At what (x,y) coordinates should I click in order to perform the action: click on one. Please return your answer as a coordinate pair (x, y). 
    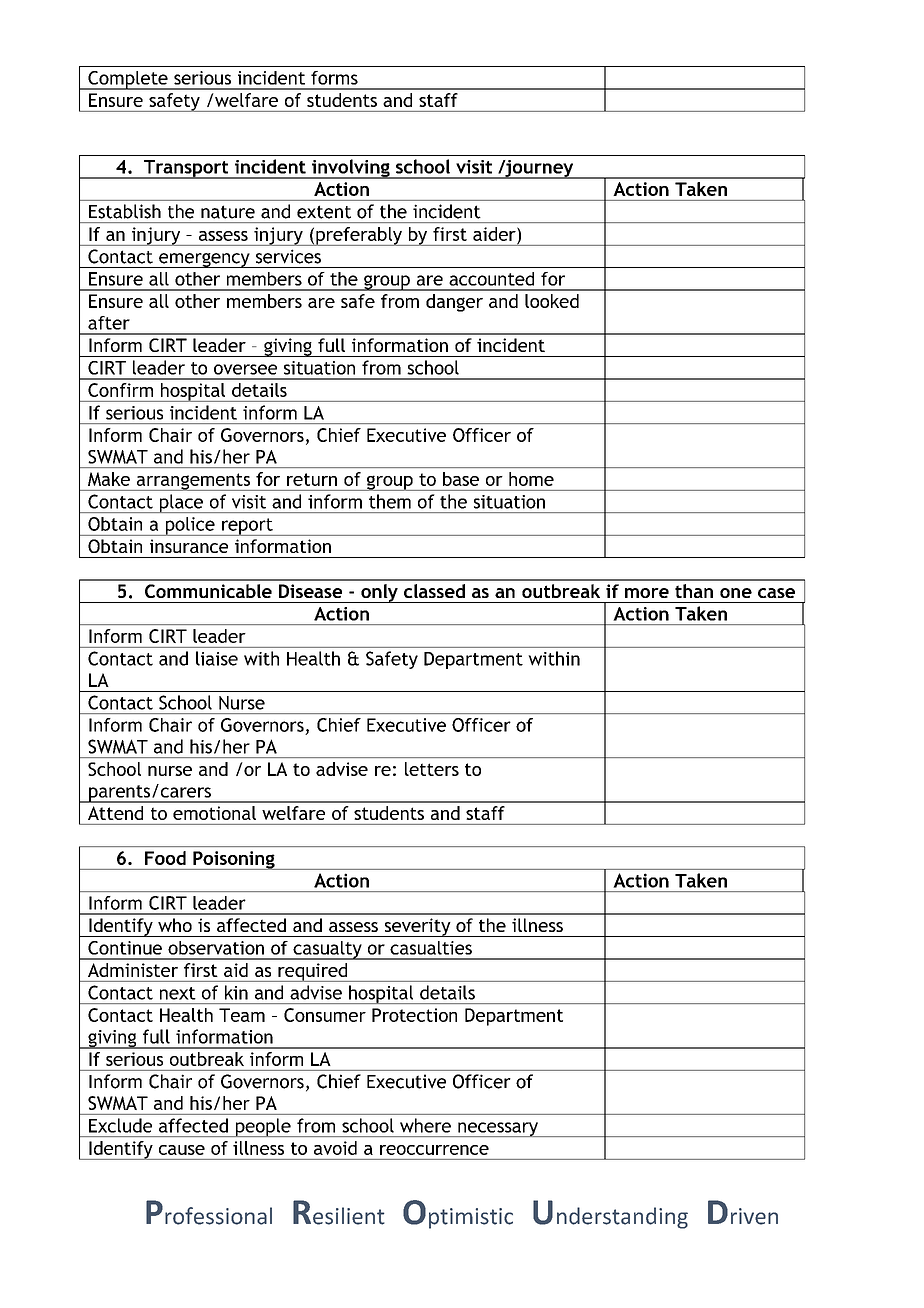
    Looking at the image, I should click on (736, 593).
